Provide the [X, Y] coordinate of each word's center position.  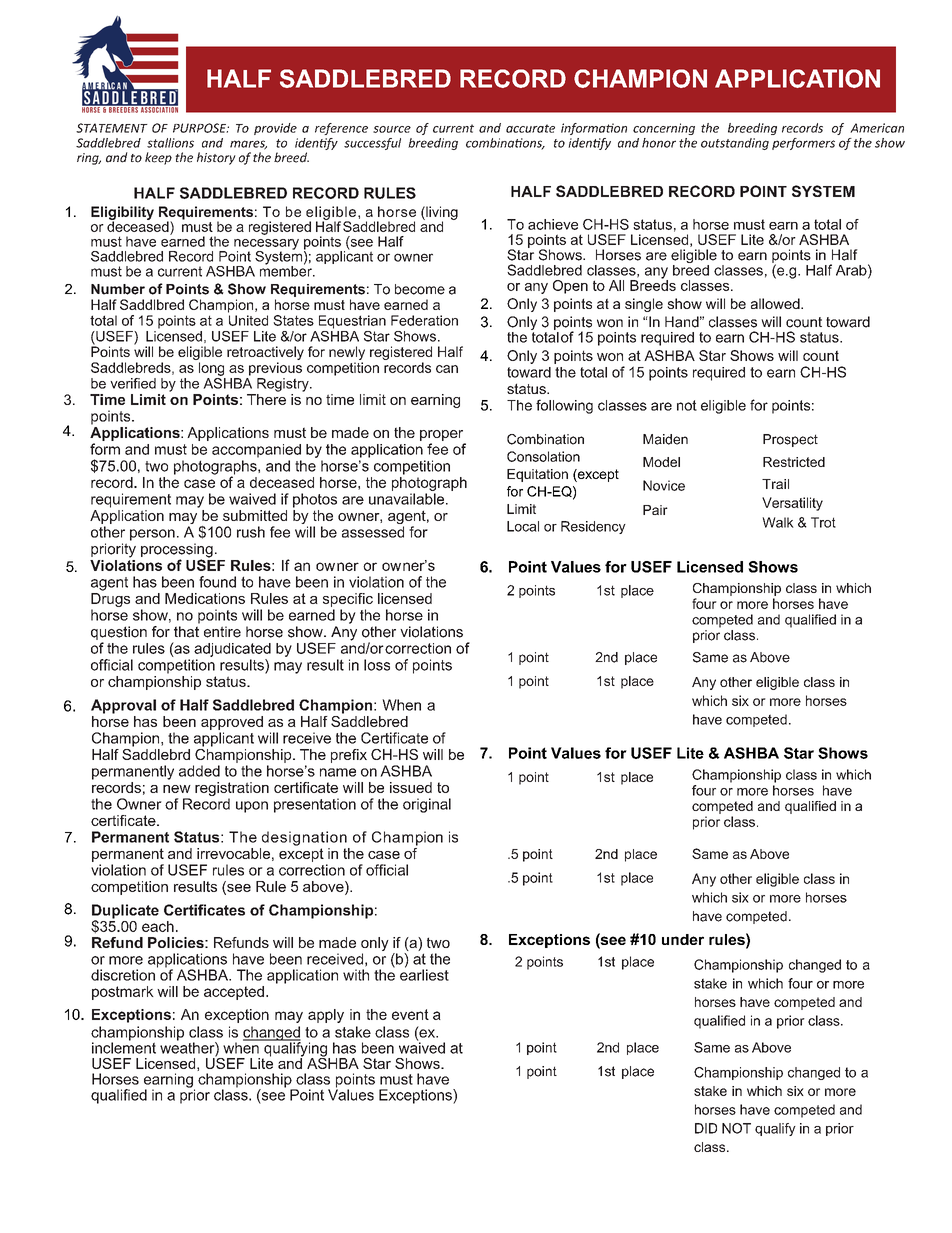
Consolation [543, 456]
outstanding [735, 144]
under [683, 939]
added [199, 771]
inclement [124, 1047]
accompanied [256, 451]
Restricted [794, 462]
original [427, 805]
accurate [530, 128]
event [410, 1014]
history [216, 158]
